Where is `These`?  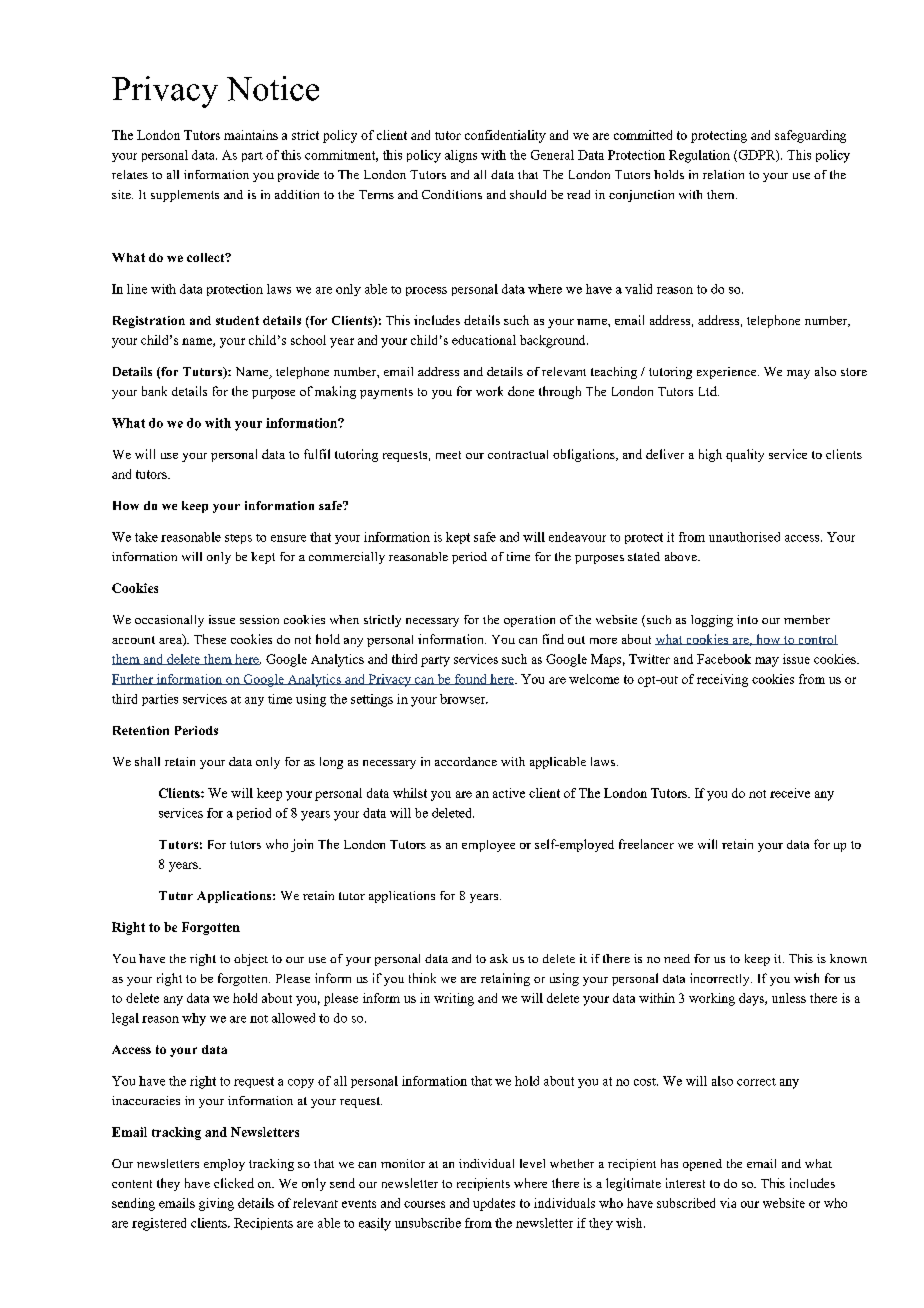
These is located at coordinates (210, 639).
